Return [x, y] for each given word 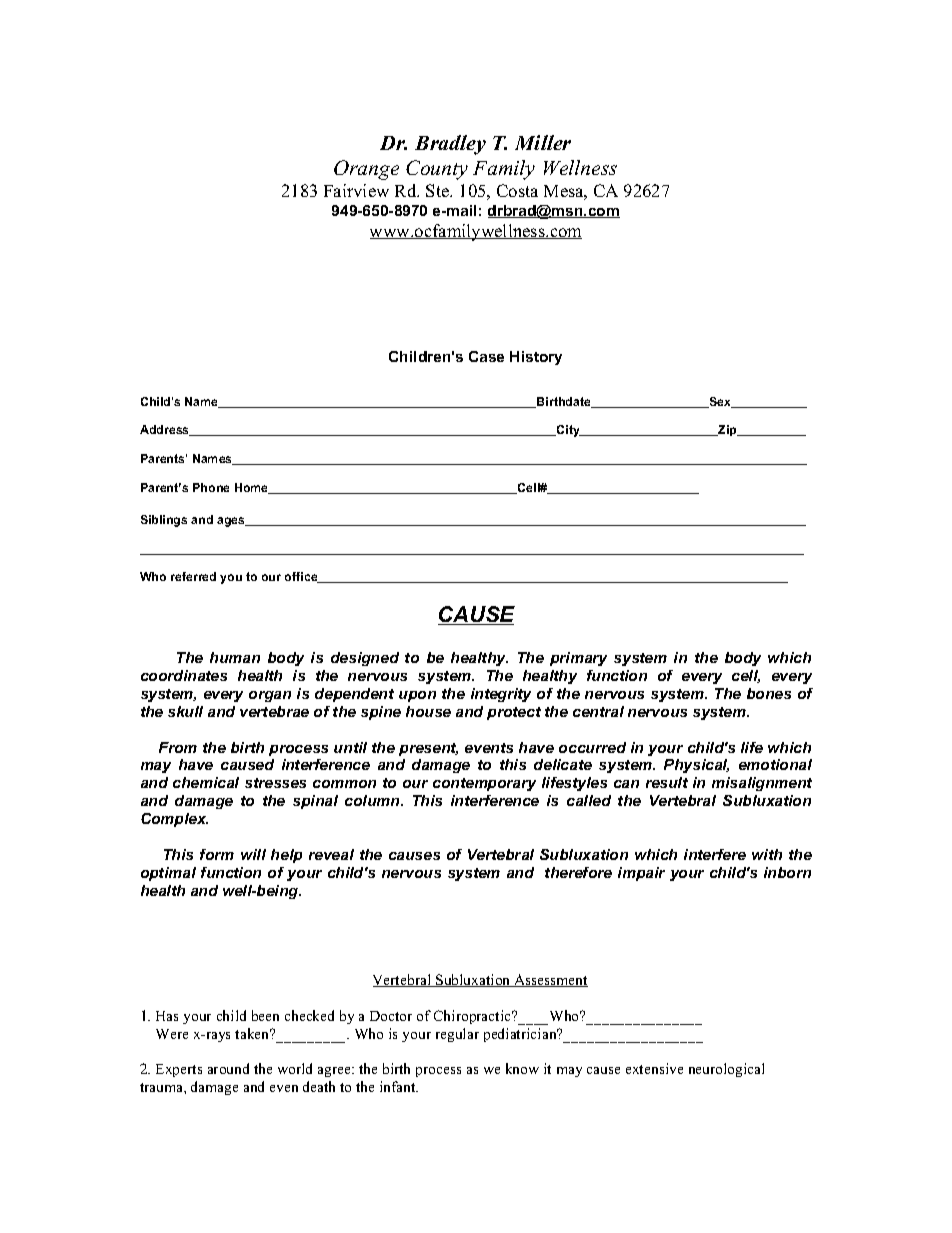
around [228, 1068]
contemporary [484, 784]
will [253, 854]
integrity [501, 695]
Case [486, 356]
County [437, 170]
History [536, 358]
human [235, 657]
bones [769, 693]
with [767, 854]
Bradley [450, 145]
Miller [543, 142]
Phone [211, 487]
